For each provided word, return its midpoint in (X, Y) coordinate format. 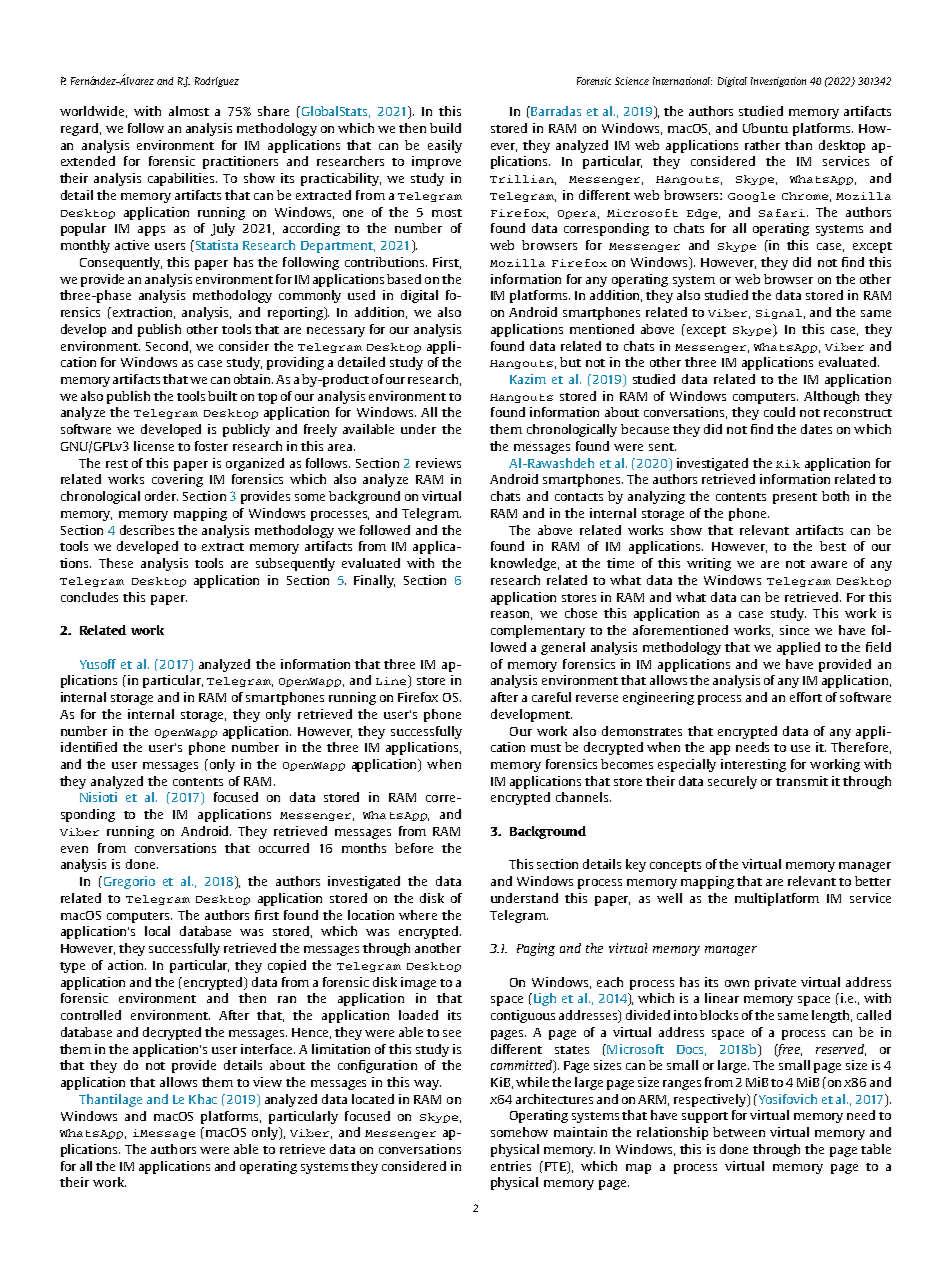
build (445, 128)
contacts (579, 497)
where (418, 915)
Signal (779, 314)
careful (551, 697)
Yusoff (98, 664)
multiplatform (777, 899)
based (404, 279)
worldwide (93, 112)
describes (147, 530)
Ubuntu (765, 128)
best (833, 546)
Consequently (121, 263)
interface (268, 1049)
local (157, 931)
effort (806, 697)
